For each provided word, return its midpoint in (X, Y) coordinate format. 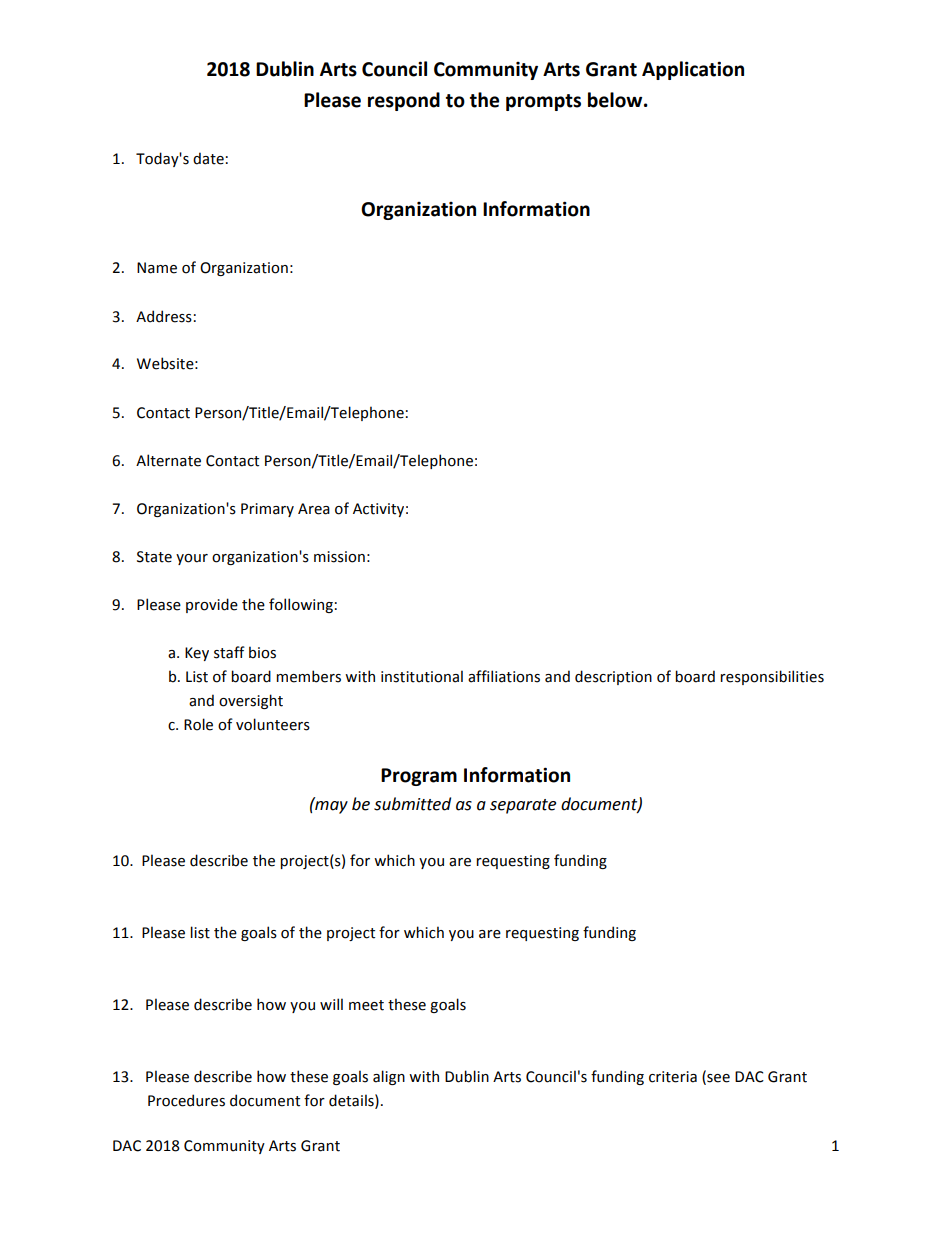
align (389, 1077)
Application (693, 70)
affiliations (504, 676)
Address (164, 316)
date (208, 158)
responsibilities (772, 677)
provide (212, 605)
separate (523, 806)
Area (314, 509)
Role (198, 724)
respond (404, 101)
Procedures (186, 1100)
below (616, 100)
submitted (412, 804)
